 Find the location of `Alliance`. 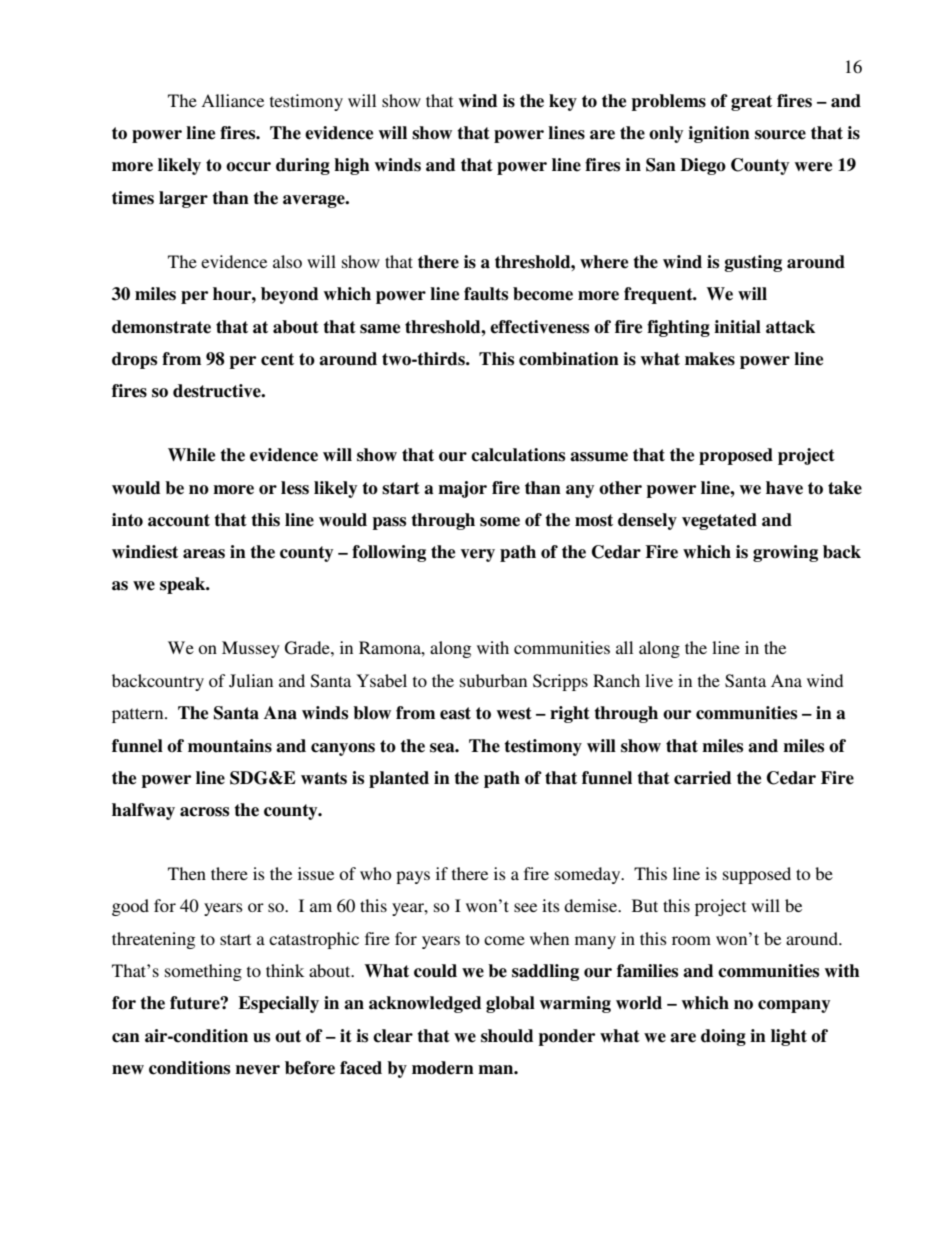

Alliance is located at coordinates (232, 100).
